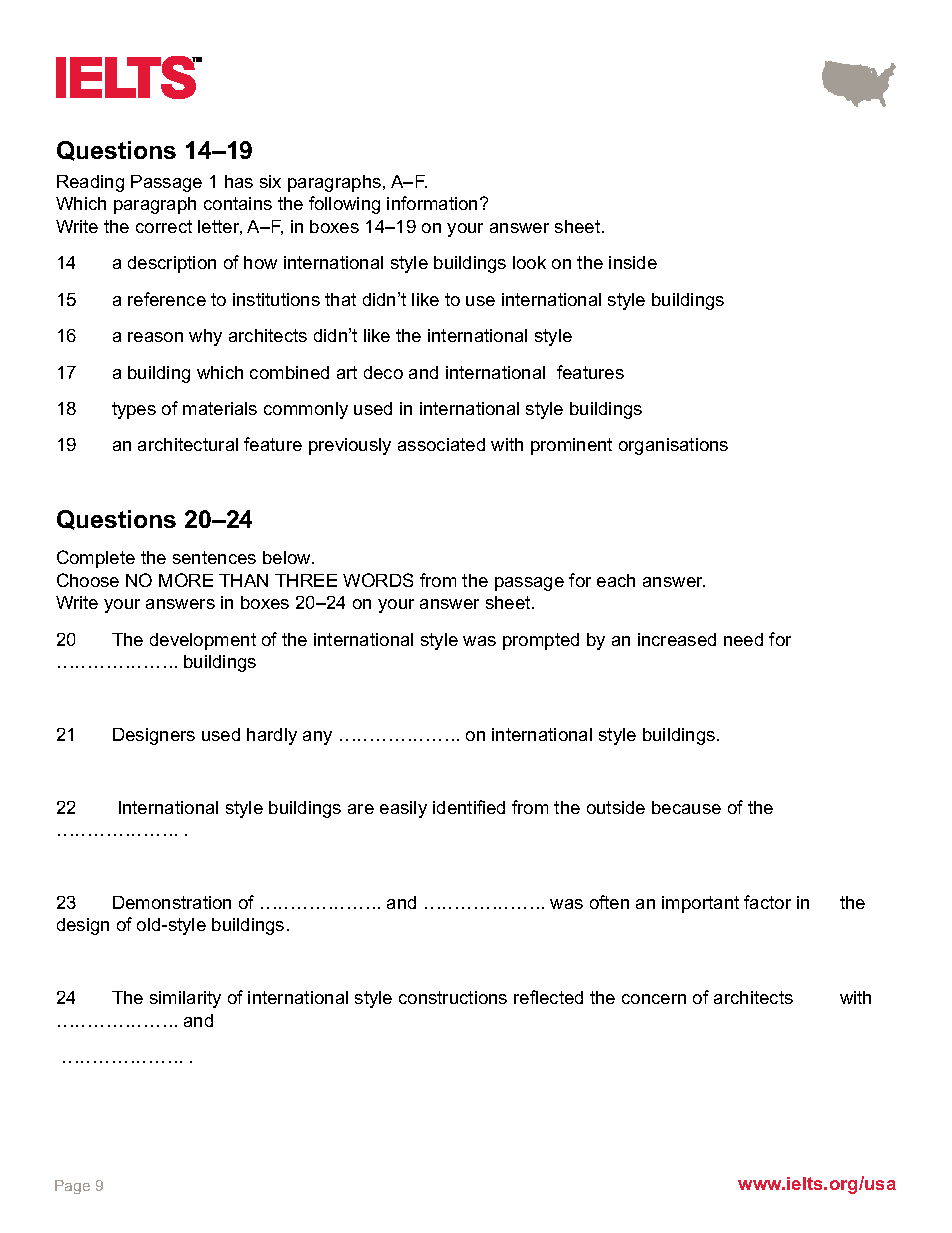 Image resolution: width=952 pixels, height=1233 pixels. I want to click on information, so click(432, 203).
